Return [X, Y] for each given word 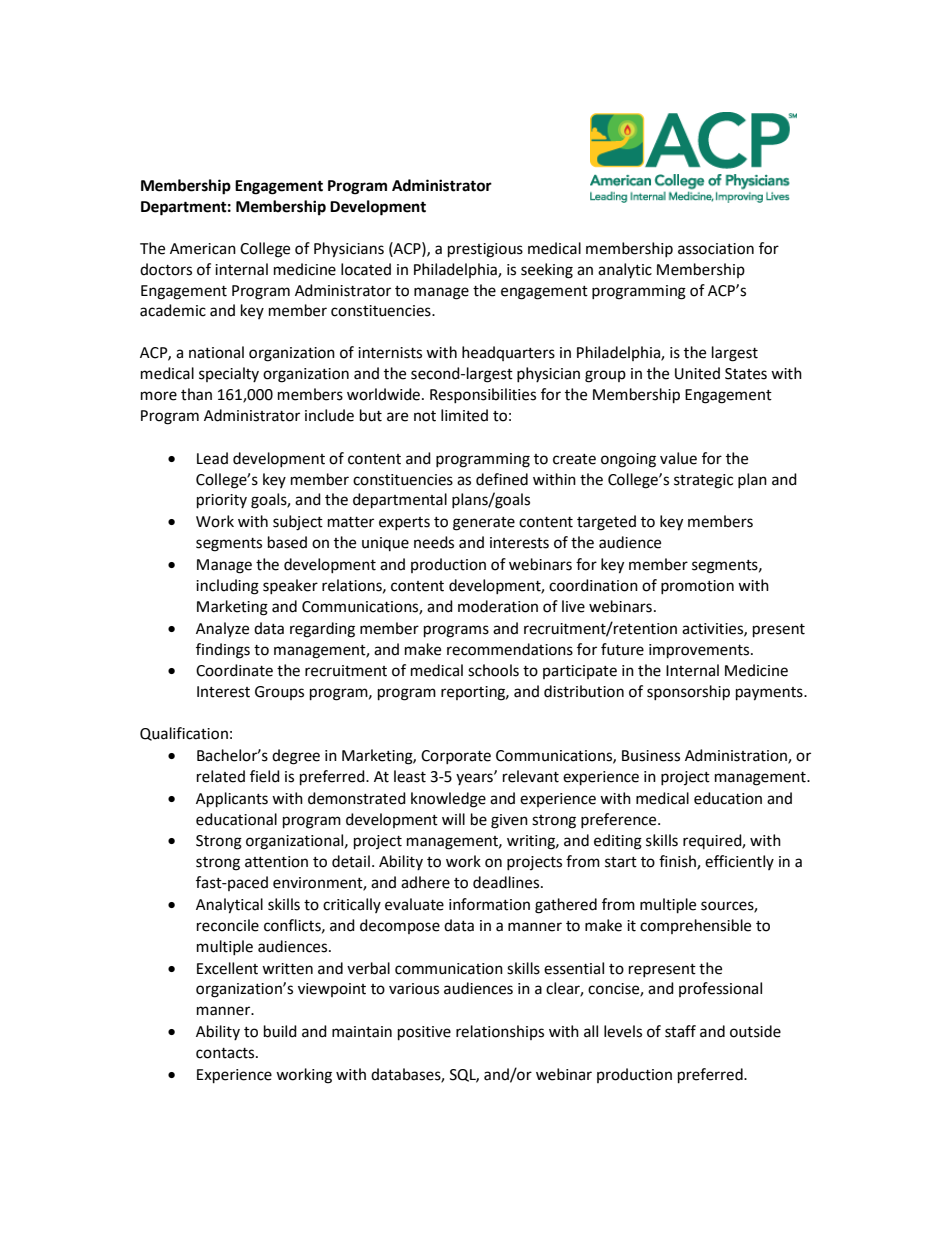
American [203, 249]
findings [223, 651]
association [716, 249]
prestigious [485, 250]
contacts [226, 1053]
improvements [700, 651]
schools [493, 670]
